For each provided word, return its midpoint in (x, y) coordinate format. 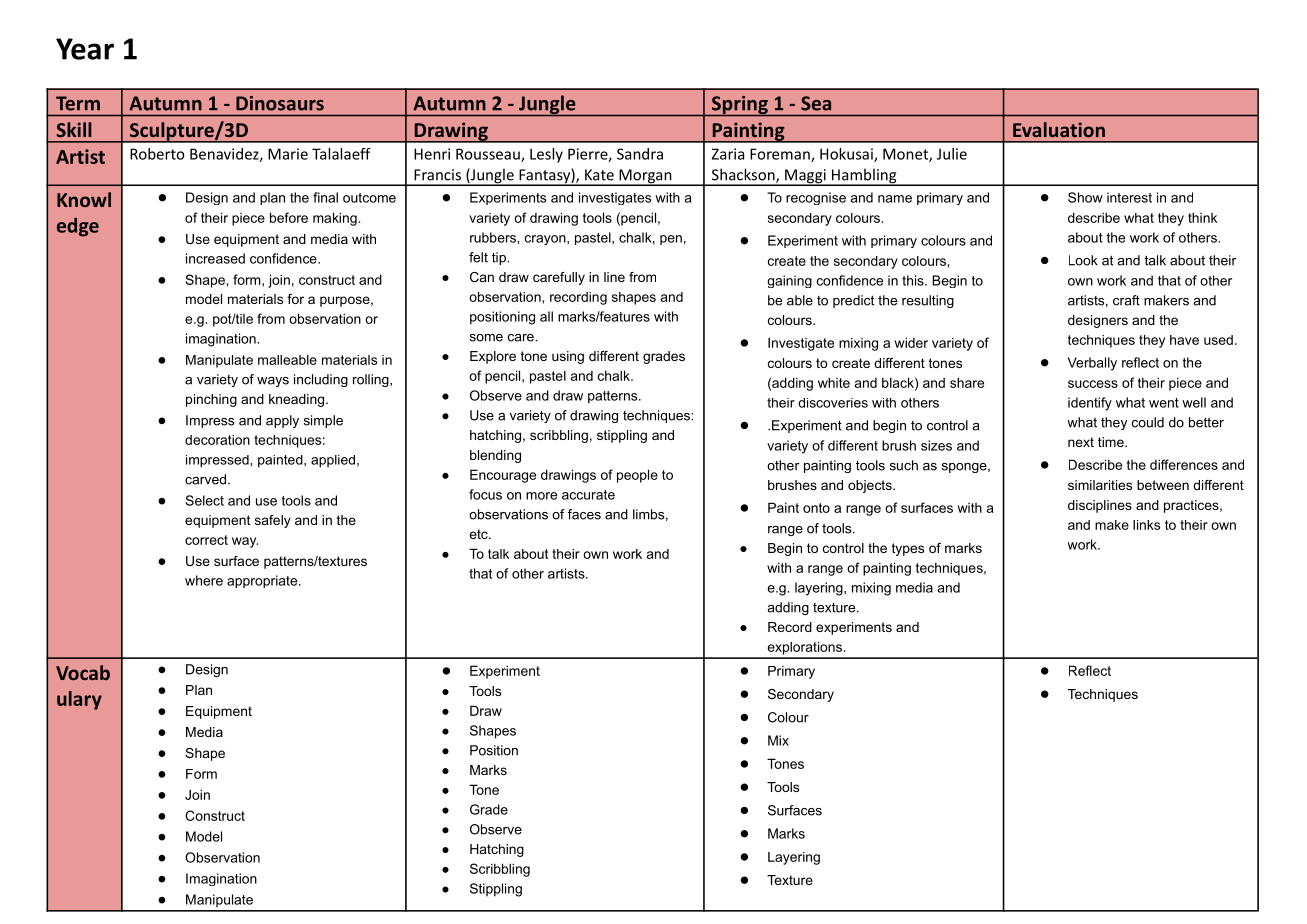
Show (1085, 197)
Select (204, 500)
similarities (1100, 485)
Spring (740, 106)
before (289, 217)
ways (273, 382)
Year (85, 49)
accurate (588, 495)
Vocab (83, 672)
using (568, 357)
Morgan (645, 177)
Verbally (1092, 364)
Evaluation (1059, 129)
